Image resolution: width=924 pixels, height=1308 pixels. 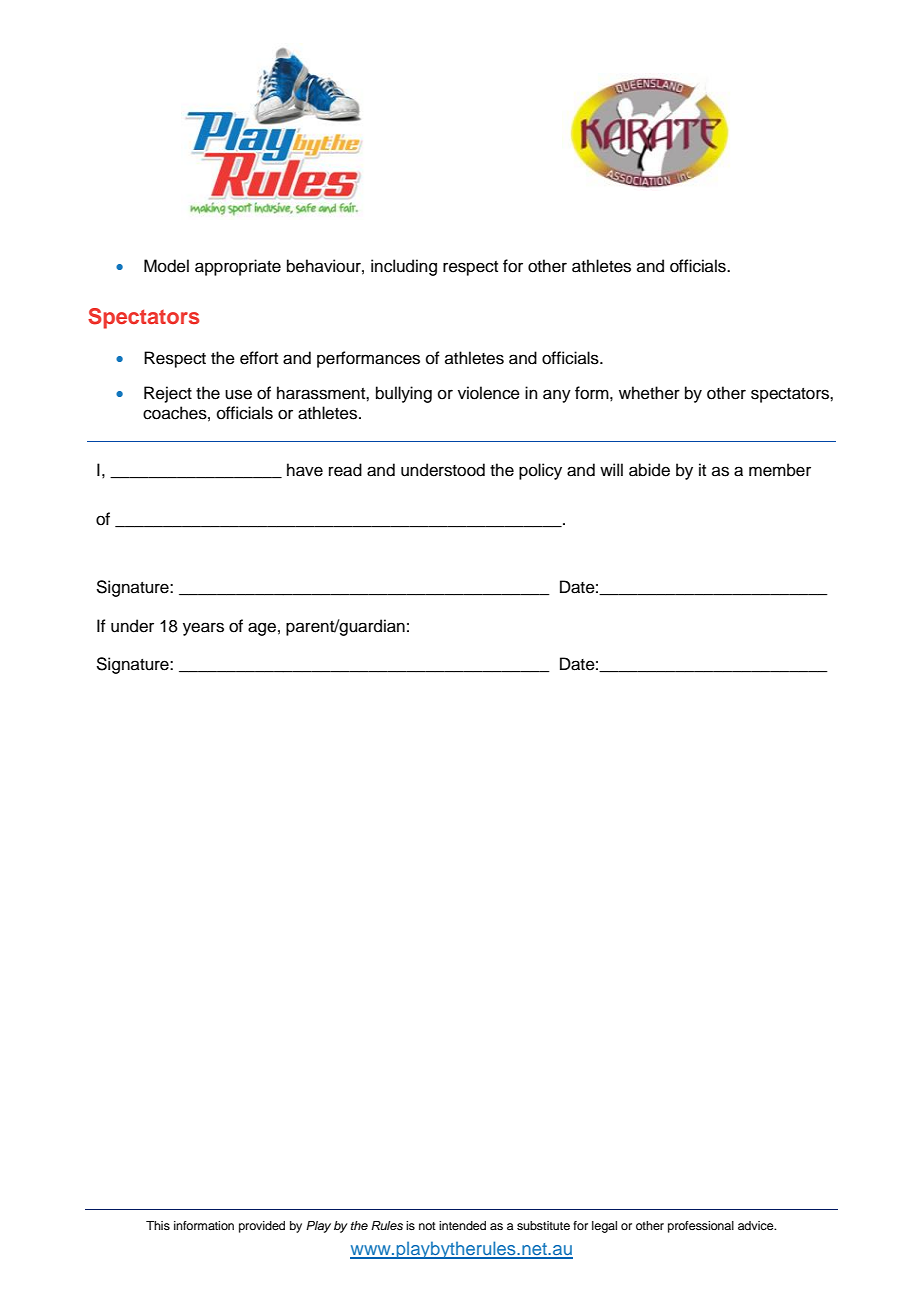 What do you see at coordinates (649, 393) in the page?
I see `whether` at bounding box center [649, 393].
